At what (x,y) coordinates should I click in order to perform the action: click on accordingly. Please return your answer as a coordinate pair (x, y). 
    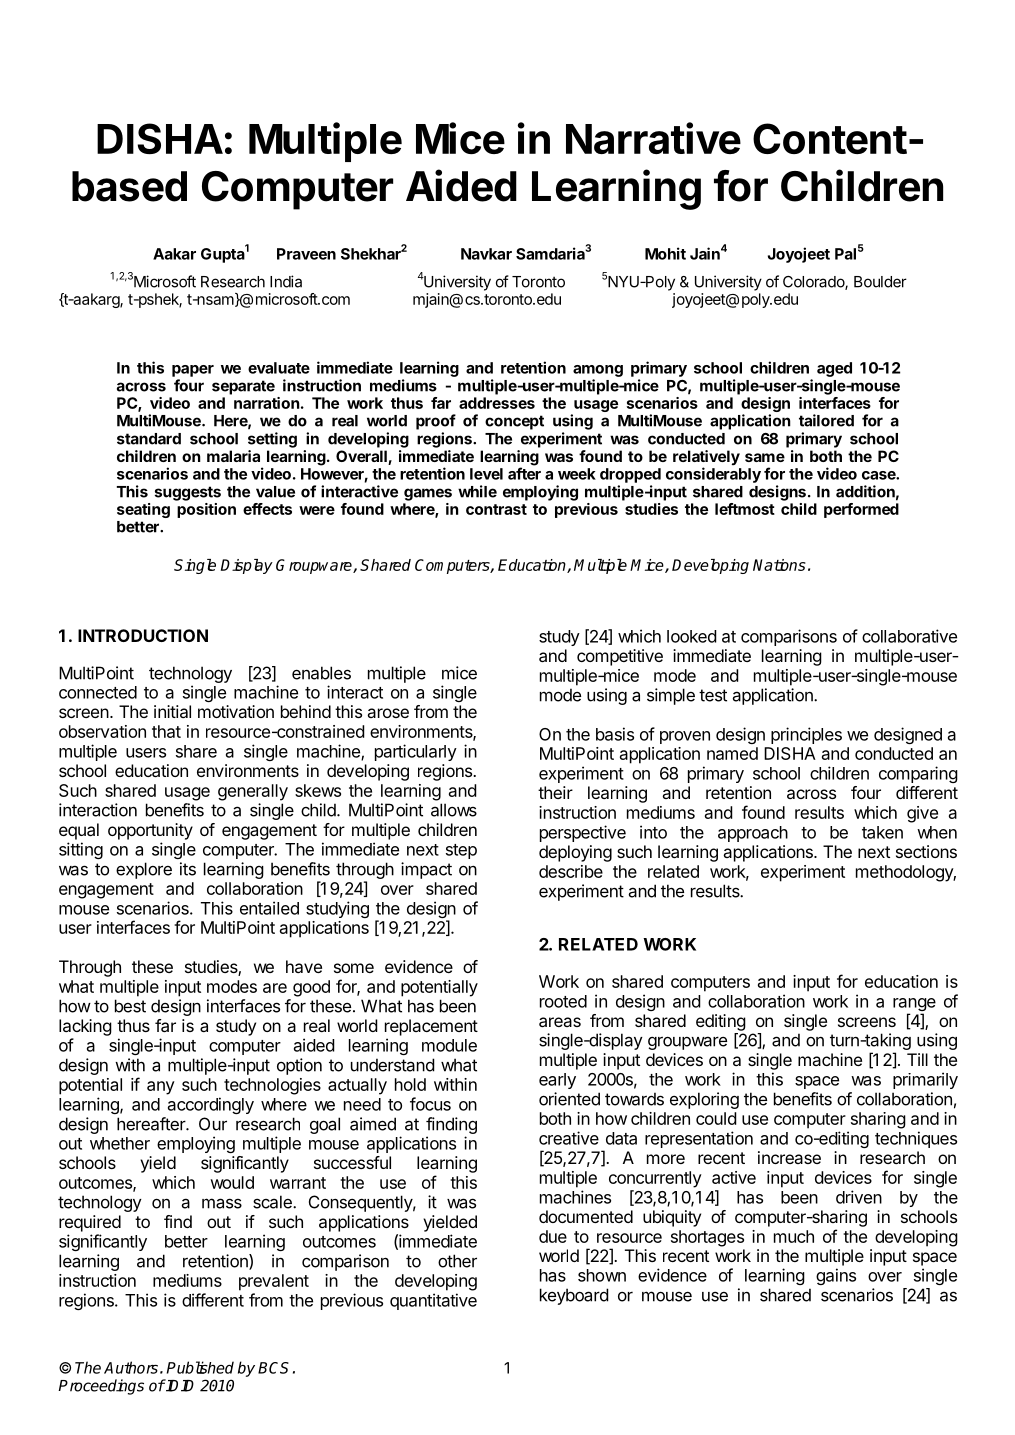
    Looking at the image, I should click on (211, 1105).
